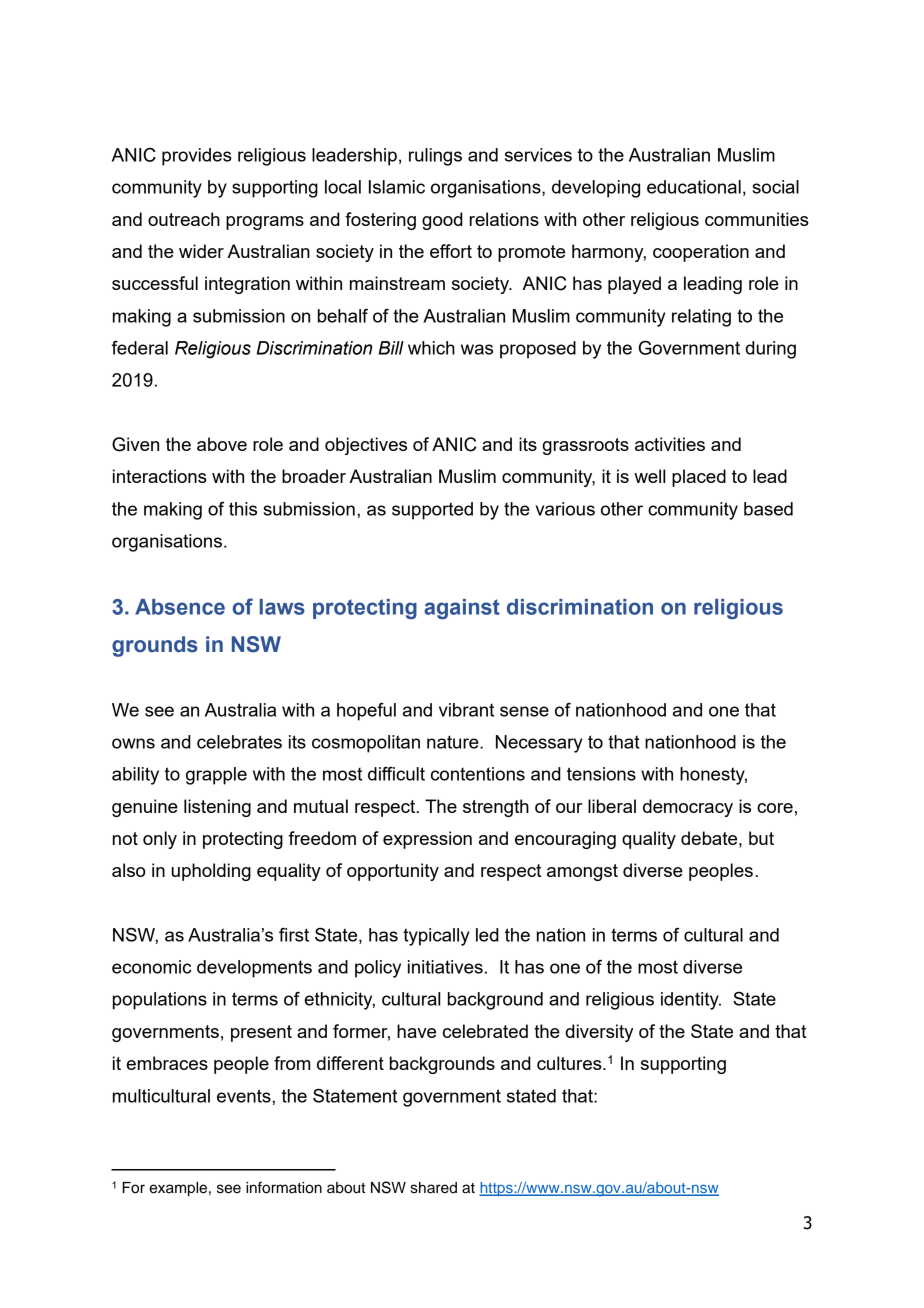 The height and width of the screenshot is (1308, 924). Describe the element at coordinates (180, 607) in the screenshot. I see `Absence` at that location.
